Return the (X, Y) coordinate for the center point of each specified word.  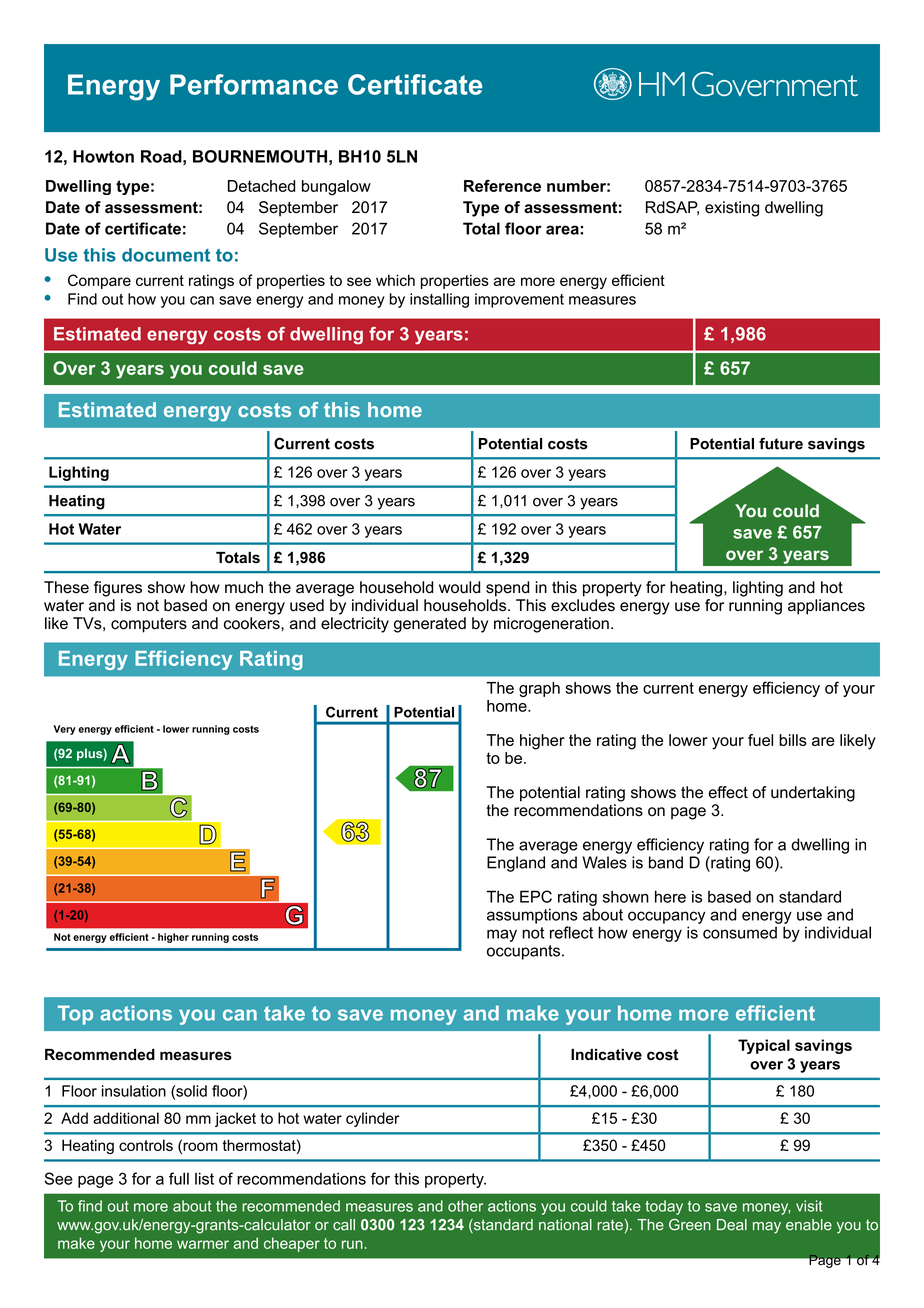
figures (118, 589)
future (781, 444)
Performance (254, 84)
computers (149, 625)
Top (75, 1015)
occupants (525, 952)
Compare (99, 281)
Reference (502, 186)
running (755, 607)
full (179, 1178)
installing (439, 300)
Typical (764, 1046)
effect (728, 792)
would (459, 587)
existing (732, 209)
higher (542, 742)
